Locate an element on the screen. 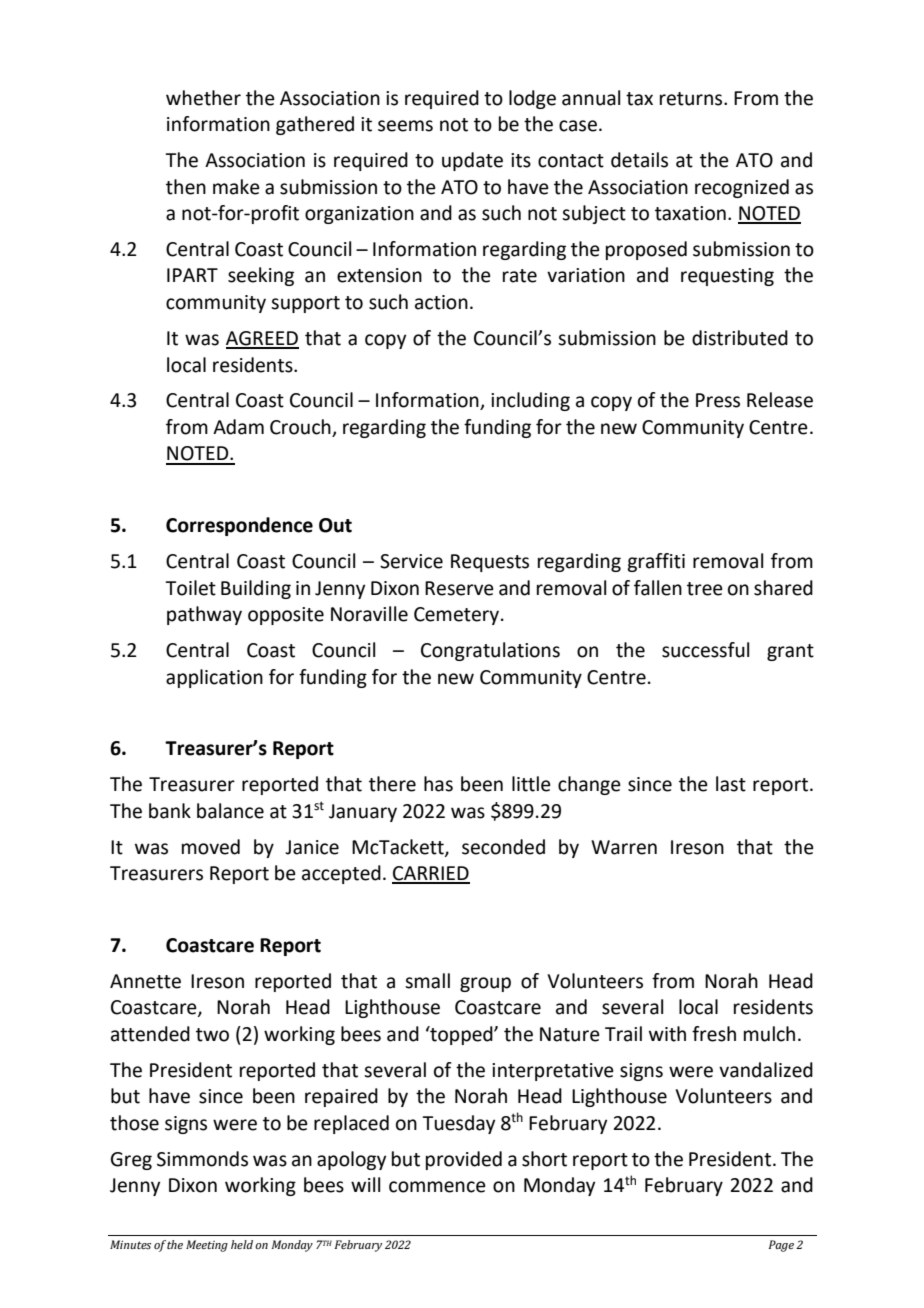 This screenshot has width=924, height=1308. Meeting is located at coordinates (207, 1246).
